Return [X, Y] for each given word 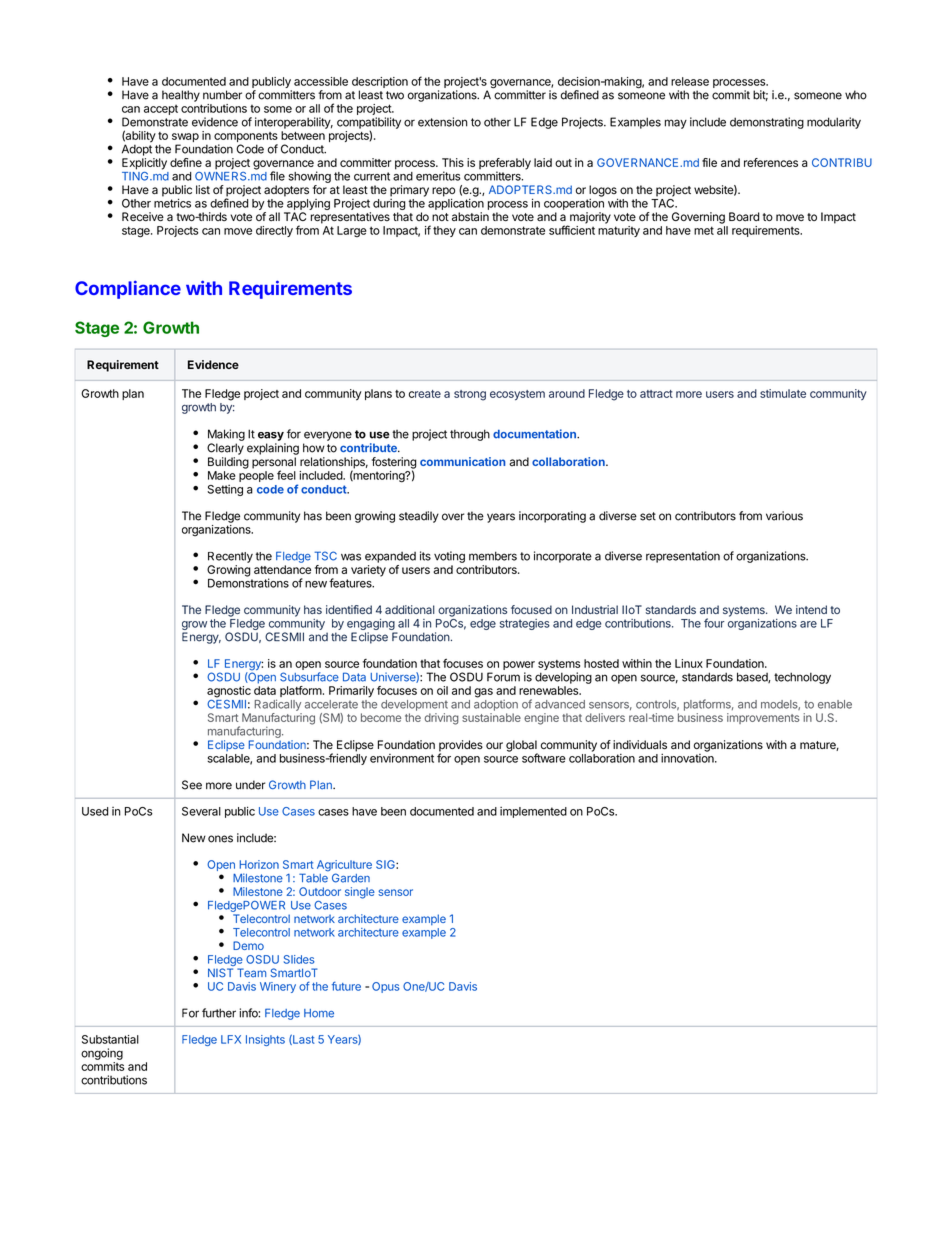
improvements [763, 718]
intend [811, 609]
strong [470, 395]
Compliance [128, 289]
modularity [834, 123]
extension [442, 122]
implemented [533, 812]
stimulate [783, 393]
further [219, 1013]
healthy [181, 96]
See [192, 785]
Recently [230, 557]
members [493, 556]
